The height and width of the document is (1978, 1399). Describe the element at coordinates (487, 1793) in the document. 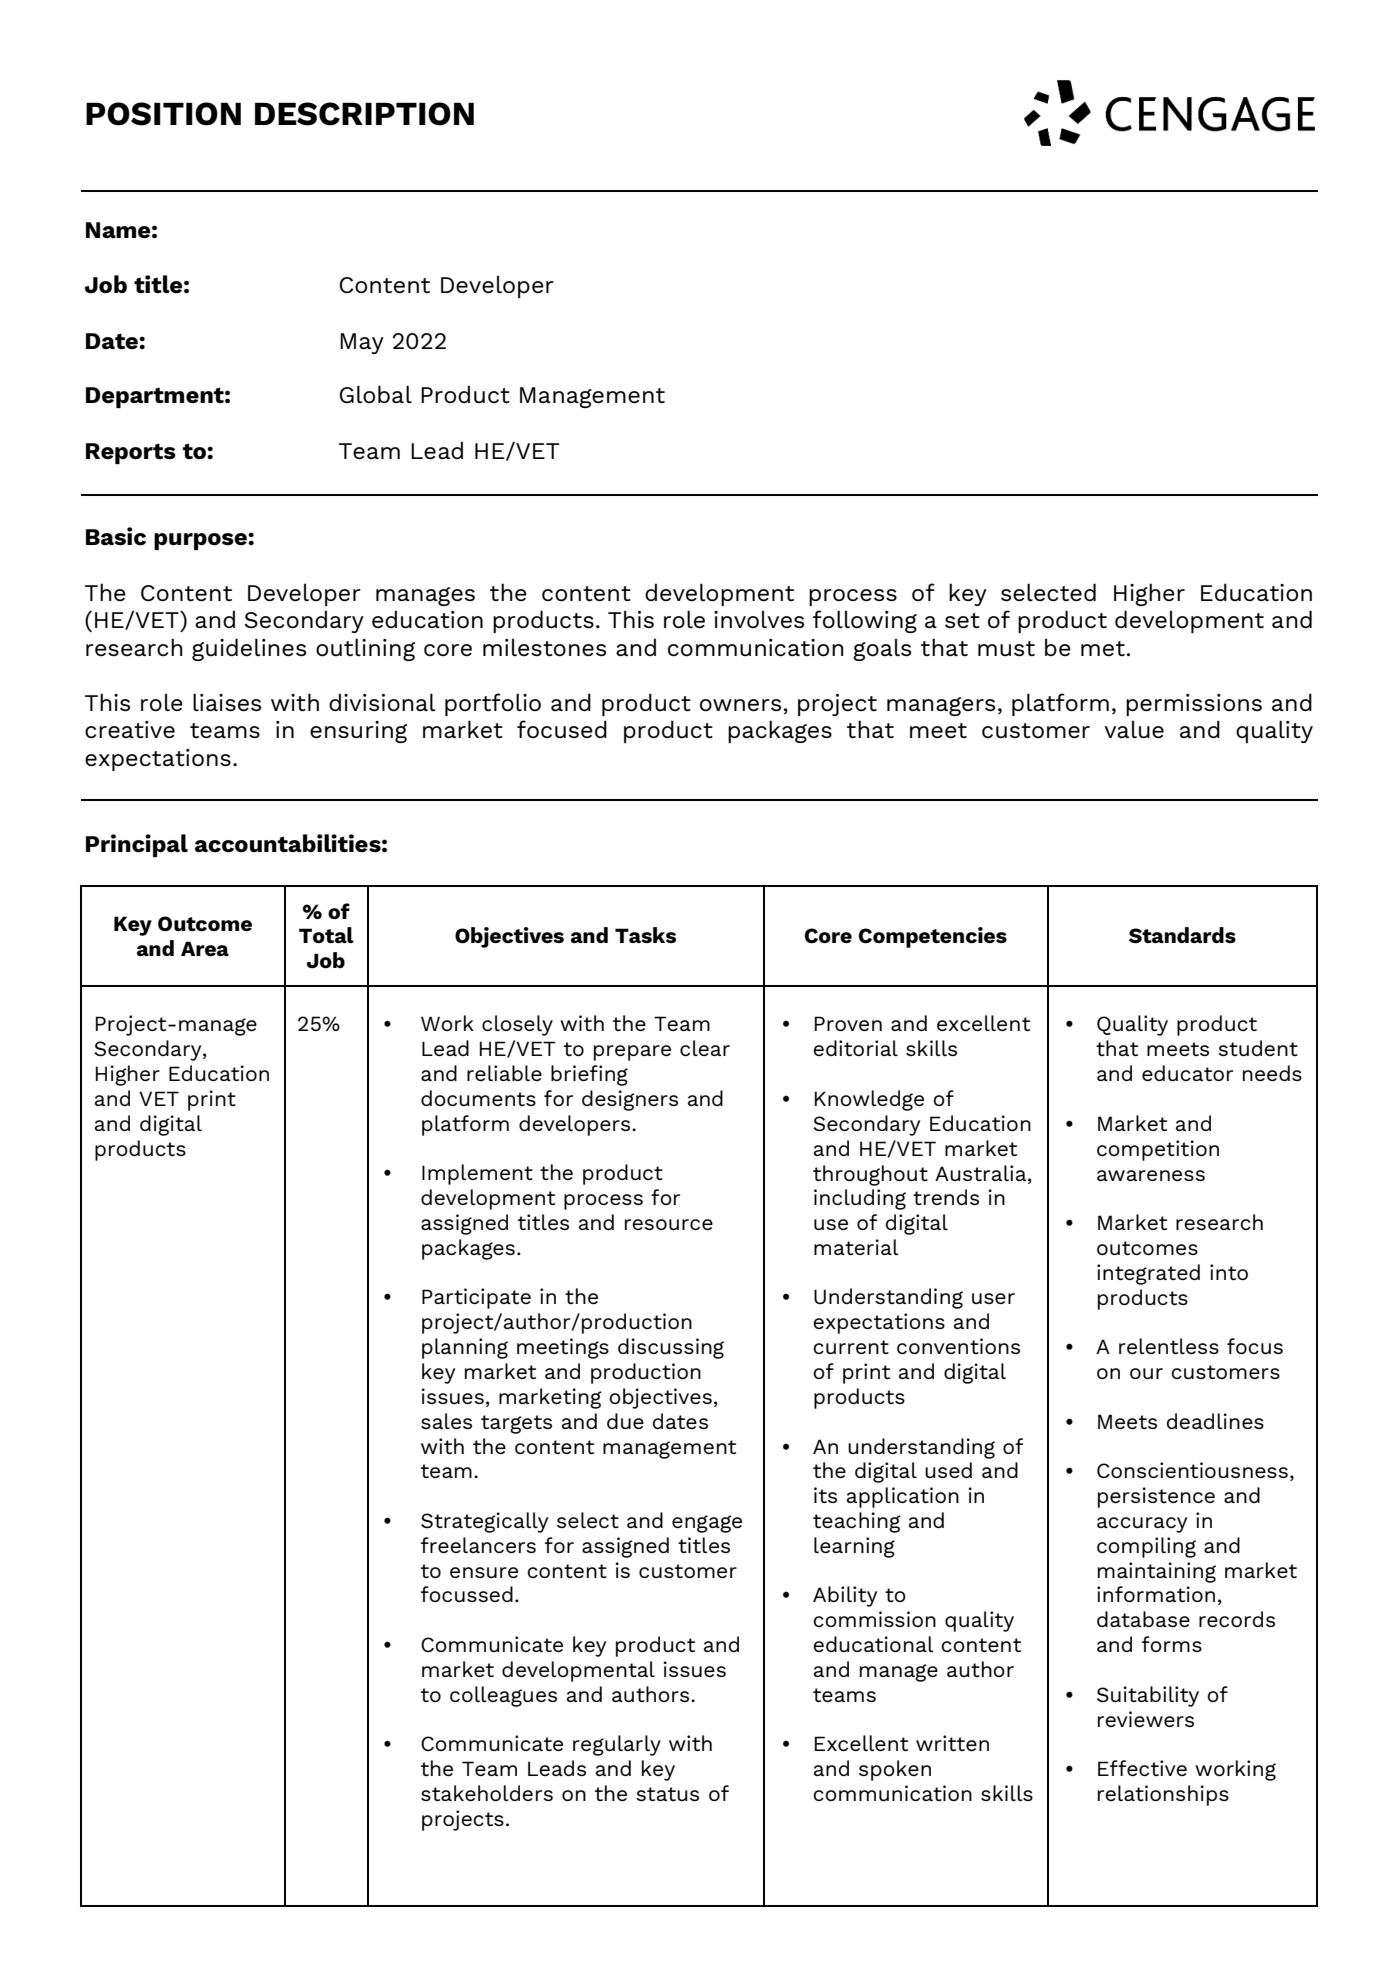

I see `stakeholders` at that location.
